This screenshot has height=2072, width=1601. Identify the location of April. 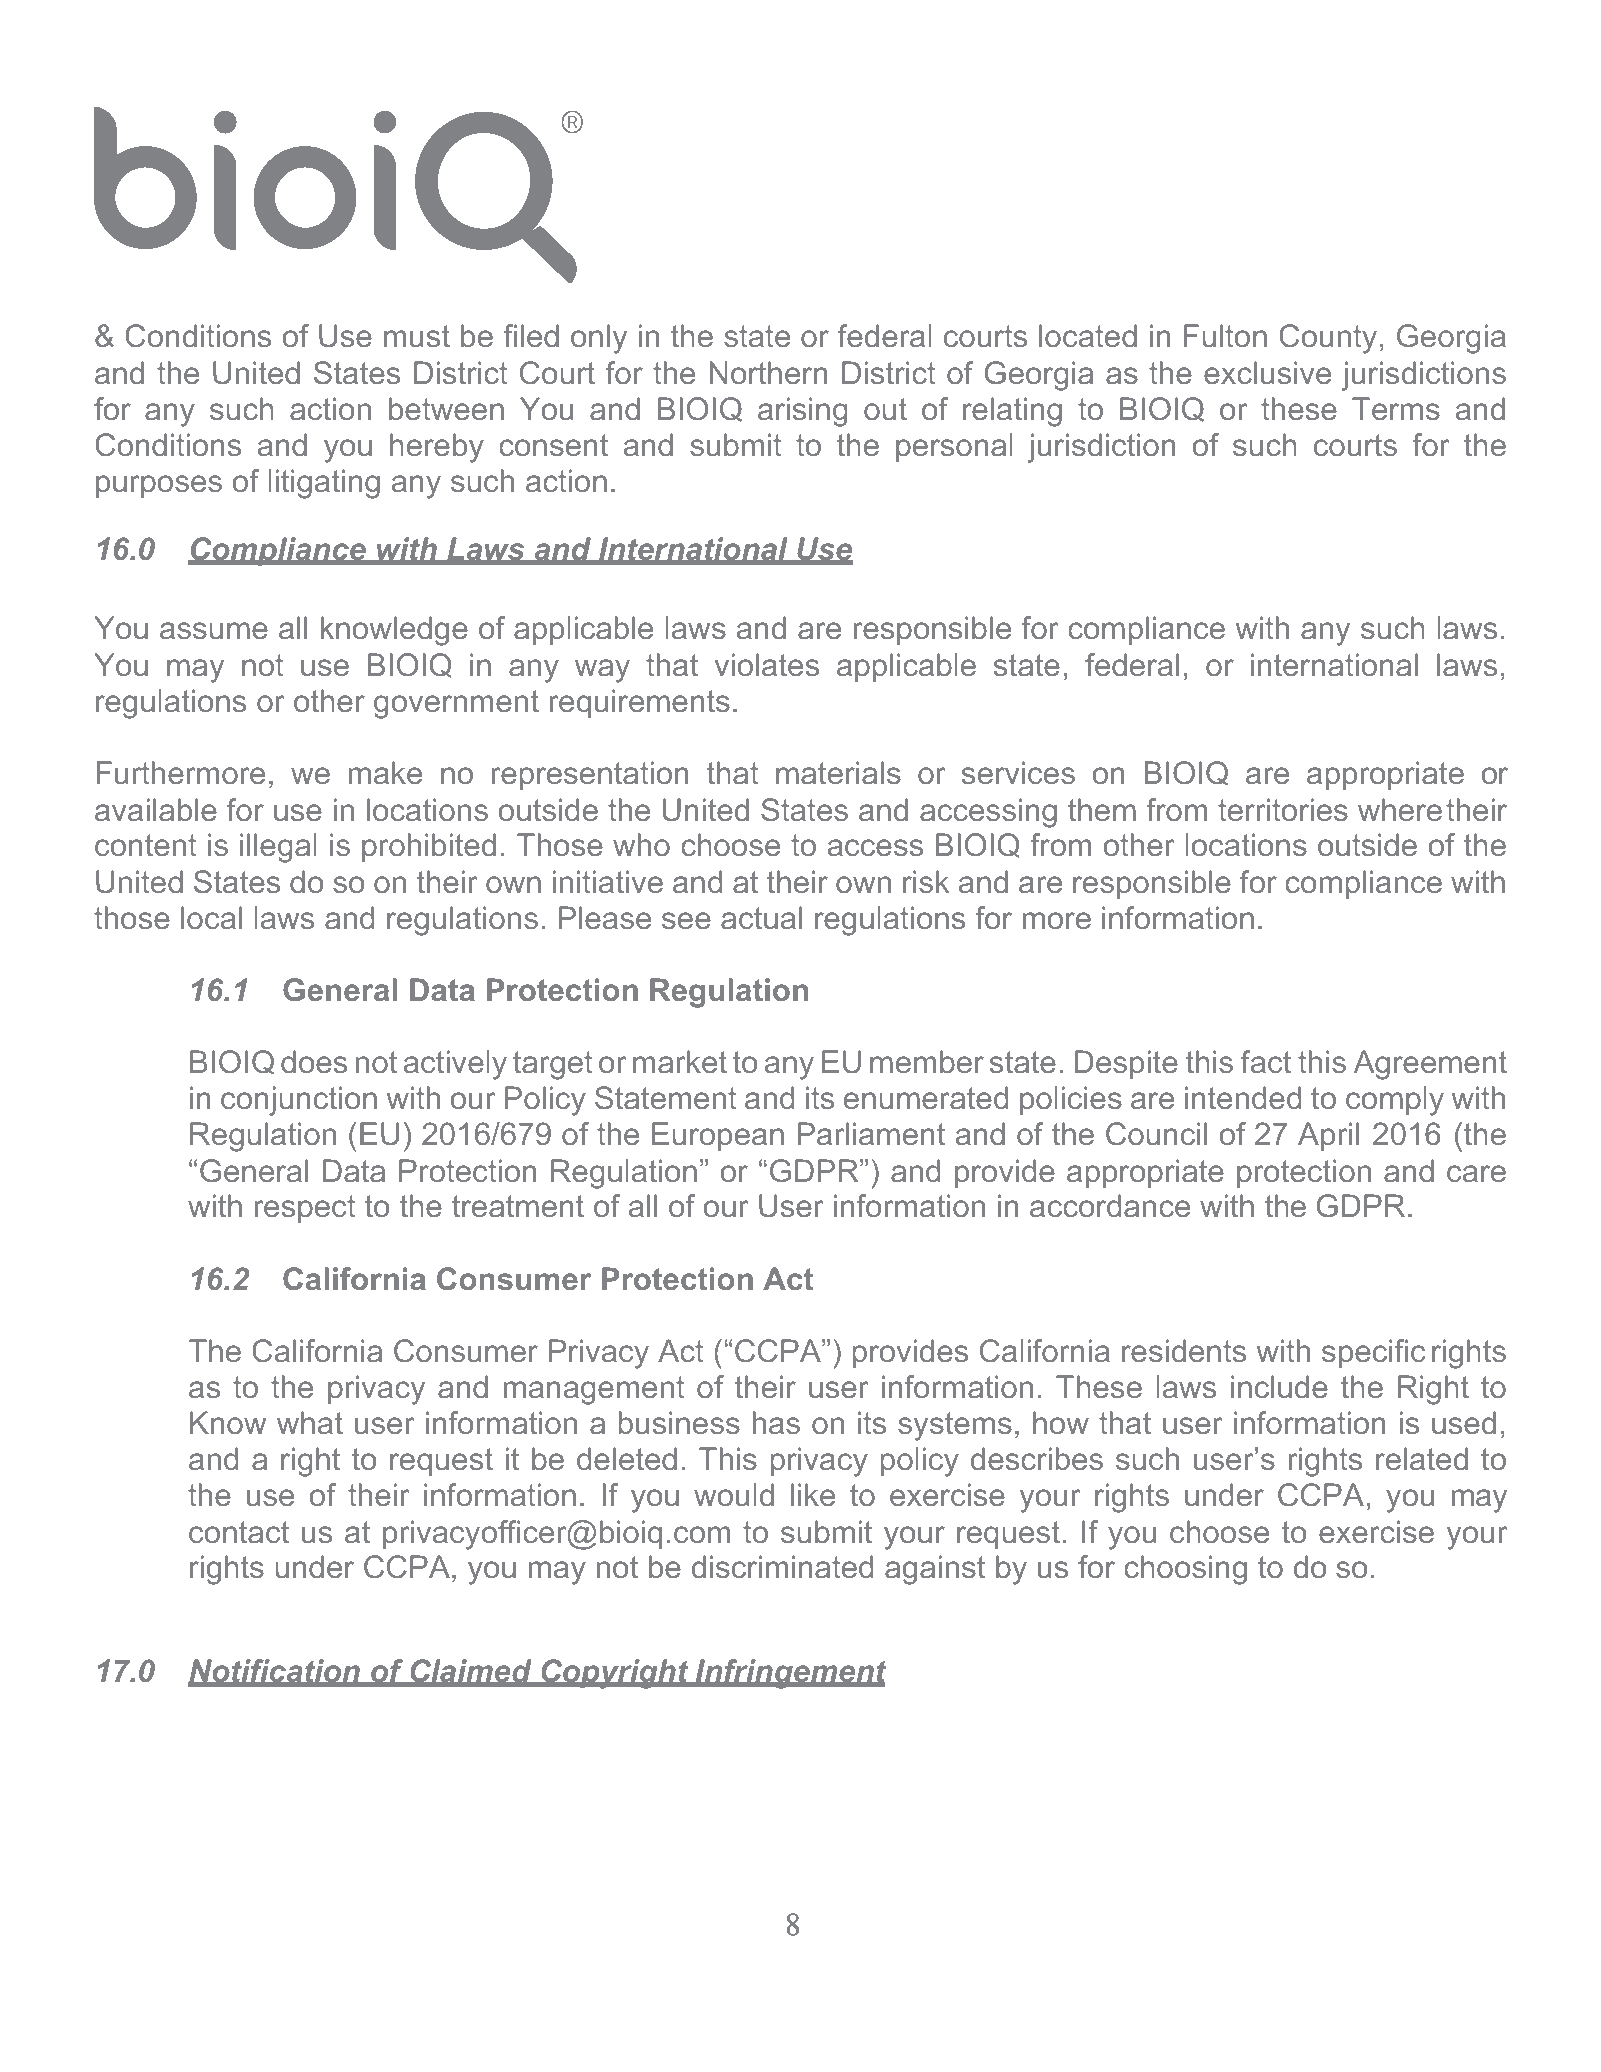
(1328, 1136).
